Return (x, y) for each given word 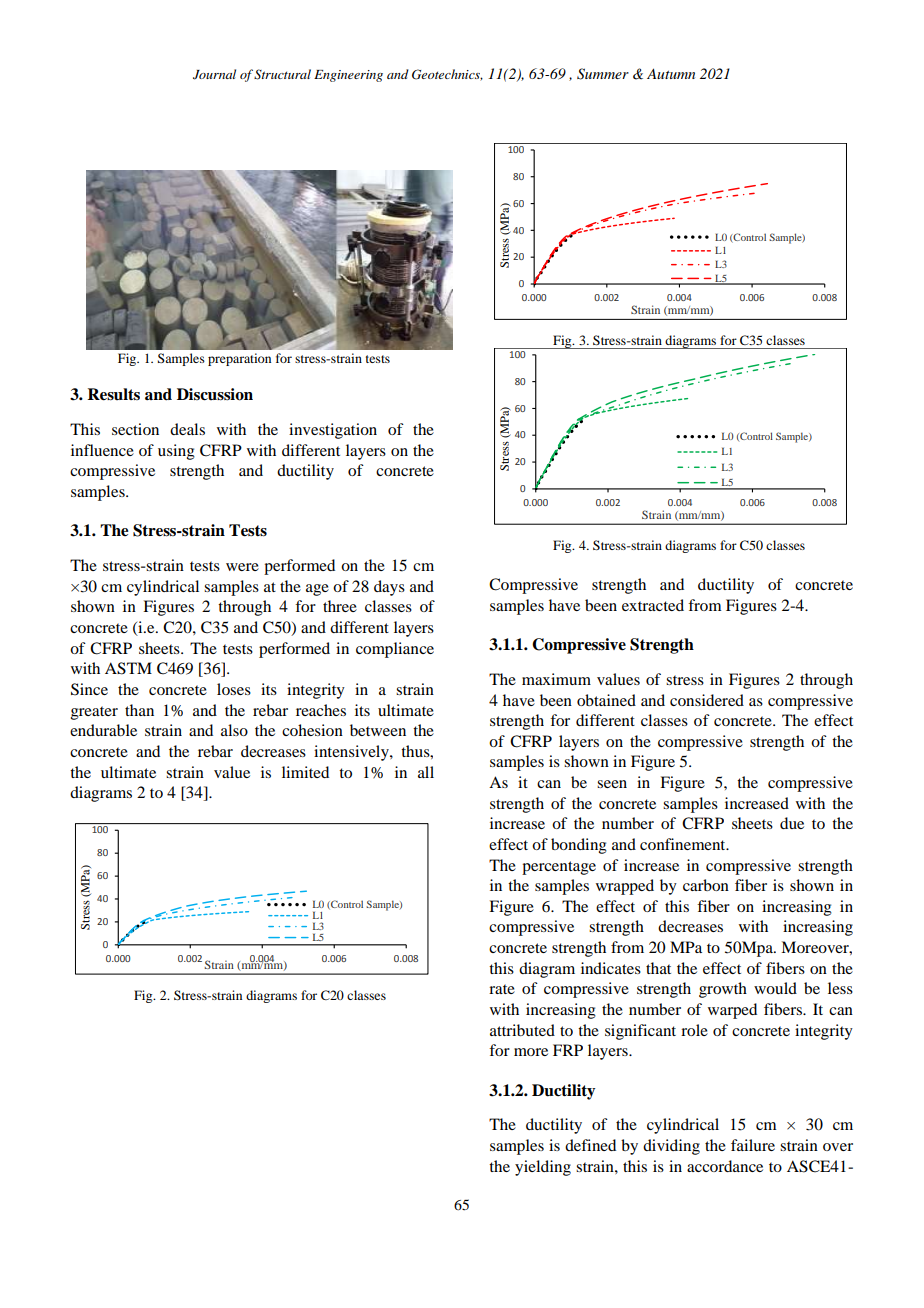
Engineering (348, 76)
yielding (543, 1168)
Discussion (215, 394)
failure (753, 1145)
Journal (214, 74)
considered (707, 700)
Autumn (671, 73)
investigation (333, 431)
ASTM (128, 668)
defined (590, 1145)
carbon (706, 885)
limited (305, 772)
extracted (653, 605)
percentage (559, 868)
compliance (395, 650)
